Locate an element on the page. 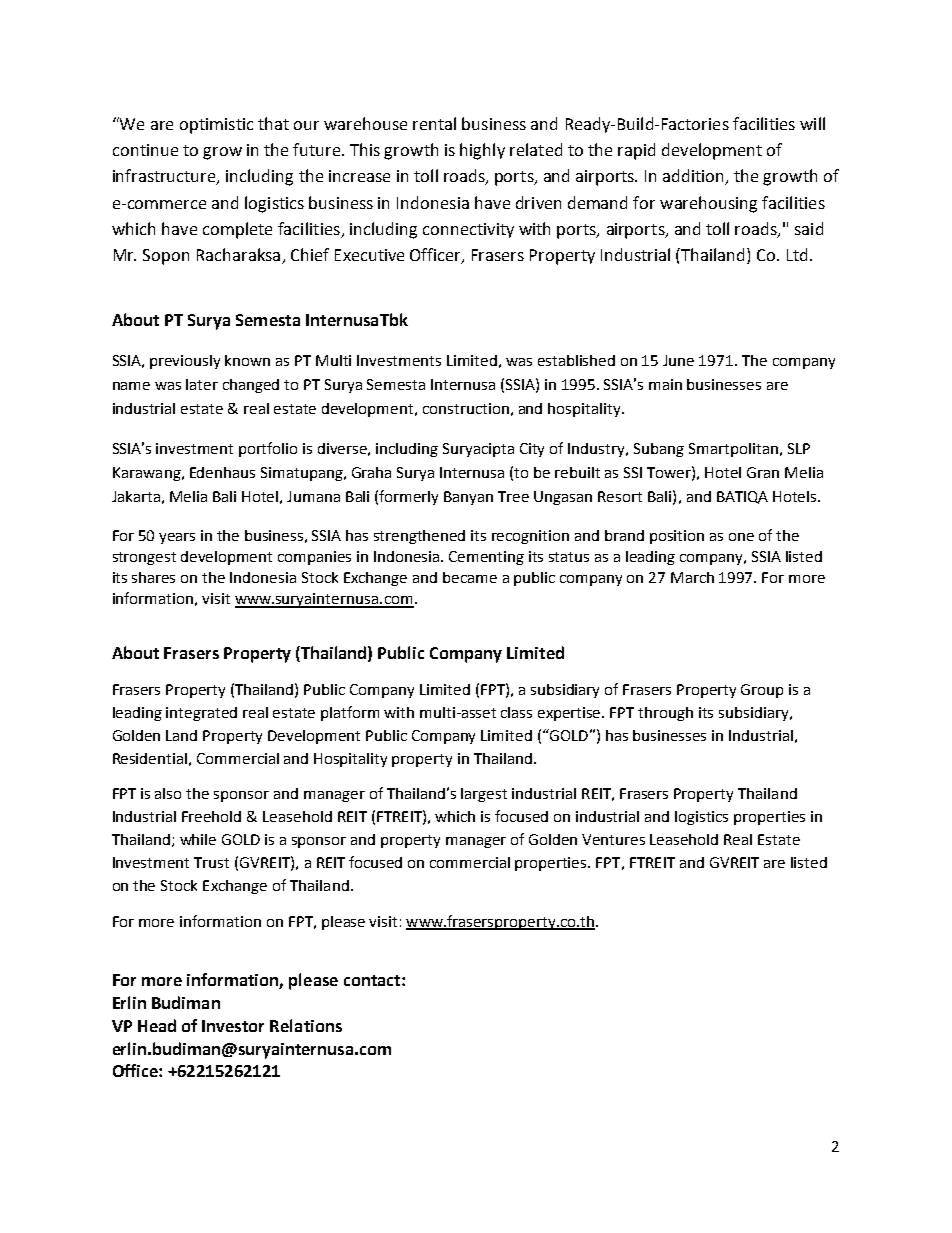 This page has width=952, height=1233. class is located at coordinates (516, 712).
